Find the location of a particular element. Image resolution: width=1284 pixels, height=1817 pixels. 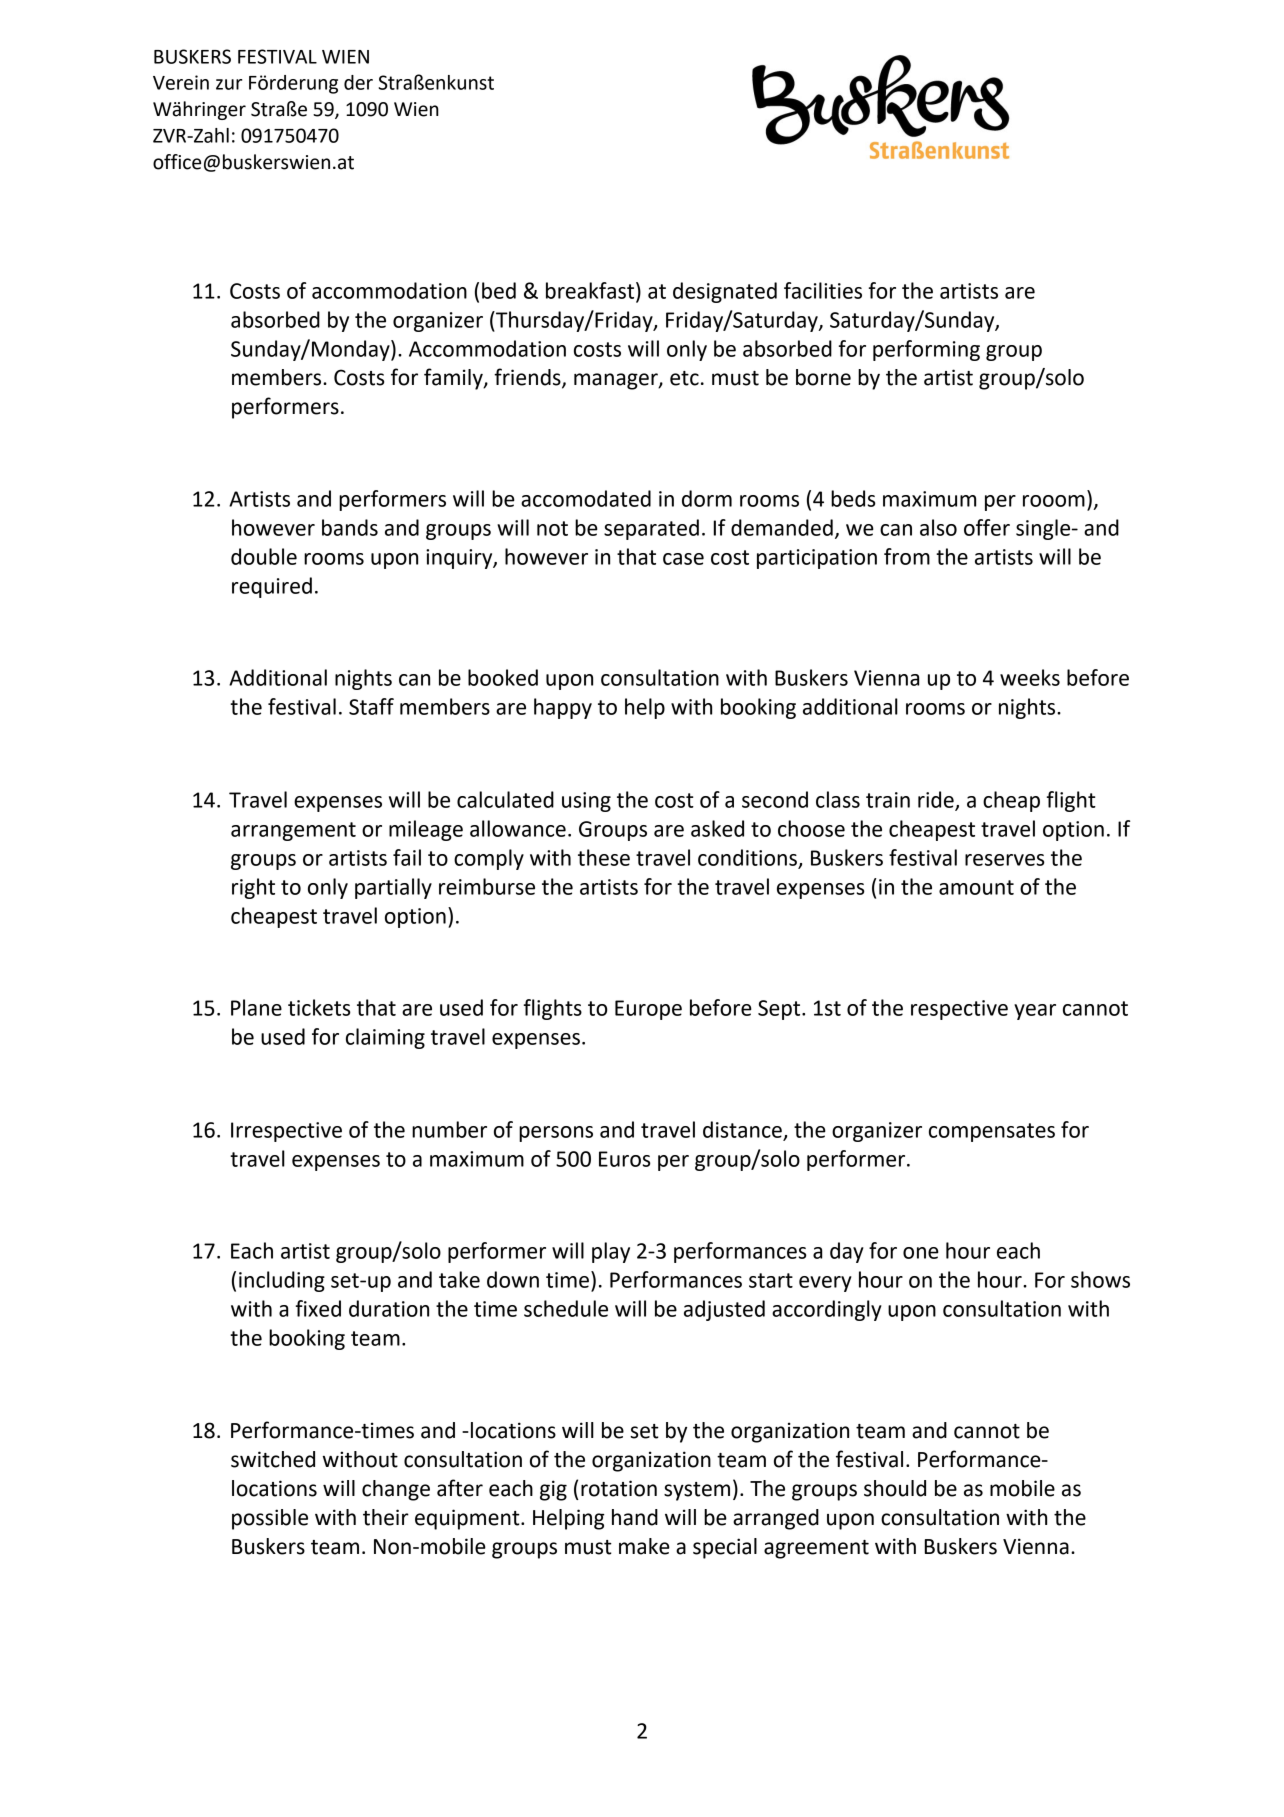

arrangement is located at coordinates (293, 831).
